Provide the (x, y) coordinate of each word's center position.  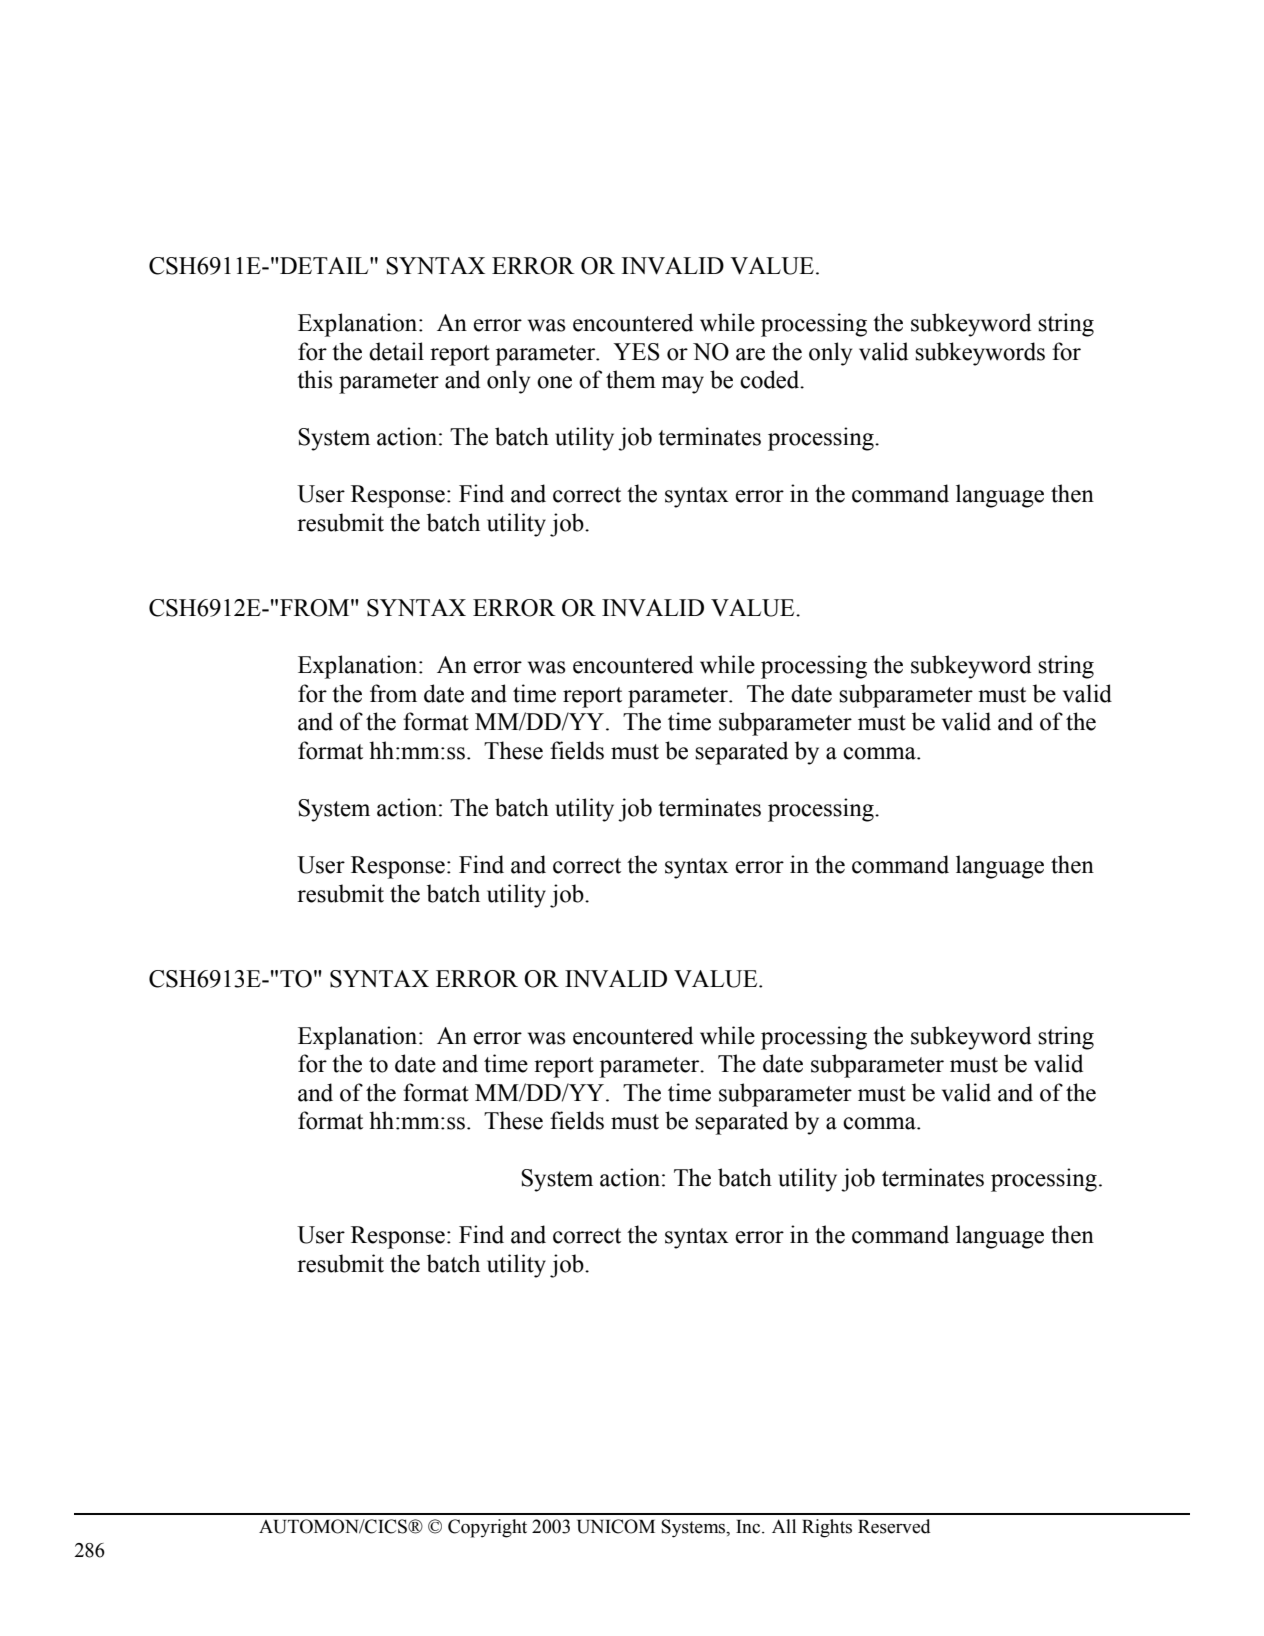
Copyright (487, 1528)
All (784, 1526)
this (314, 379)
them (631, 379)
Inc (749, 1527)
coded (771, 379)
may (682, 385)
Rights (827, 1528)
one (554, 382)
